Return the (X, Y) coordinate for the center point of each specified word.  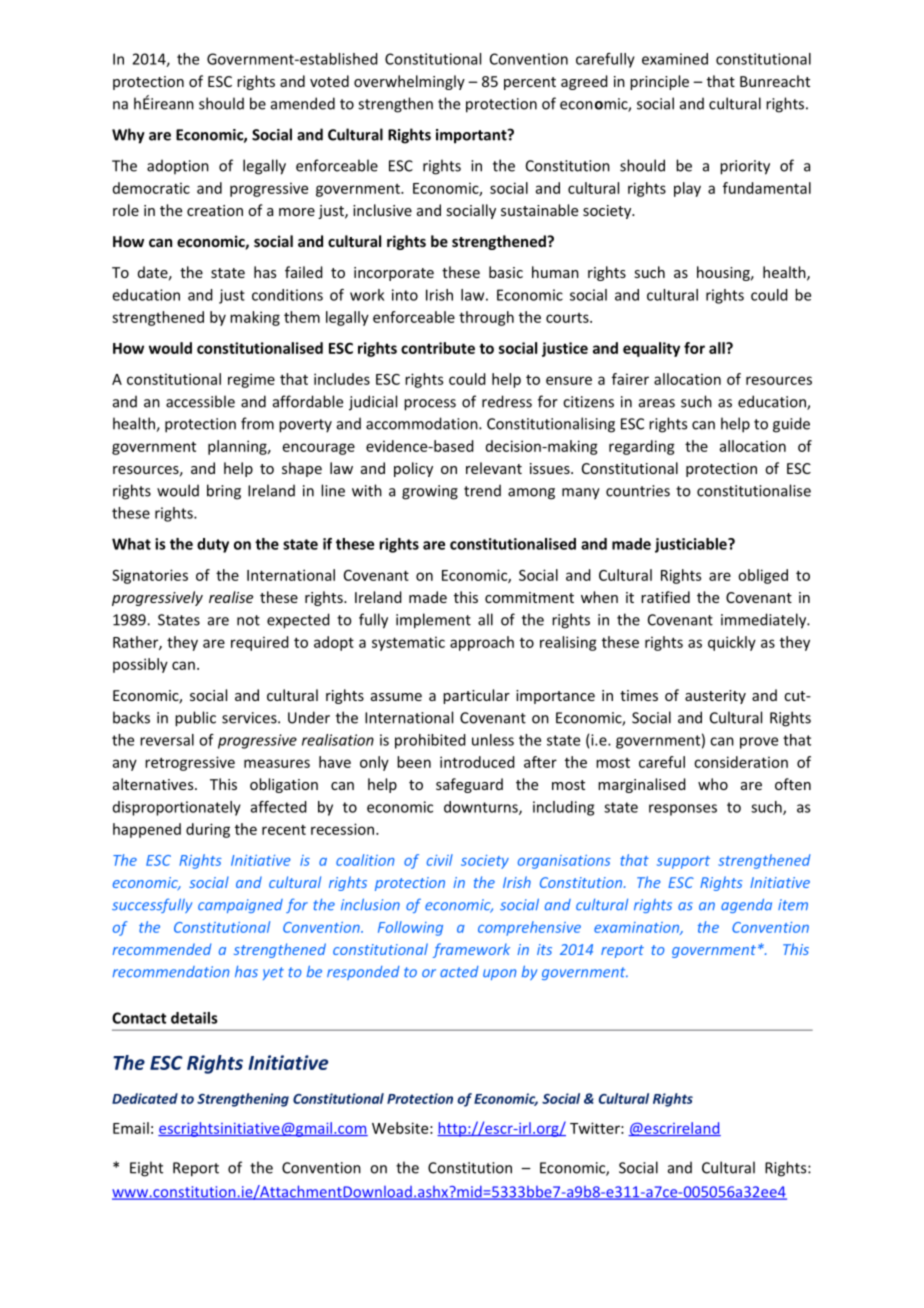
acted (459, 972)
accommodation (423, 423)
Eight (146, 1169)
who (713, 784)
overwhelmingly (409, 82)
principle (659, 82)
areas (657, 403)
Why (128, 136)
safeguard (469, 785)
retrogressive (190, 763)
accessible (200, 401)
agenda (746, 906)
